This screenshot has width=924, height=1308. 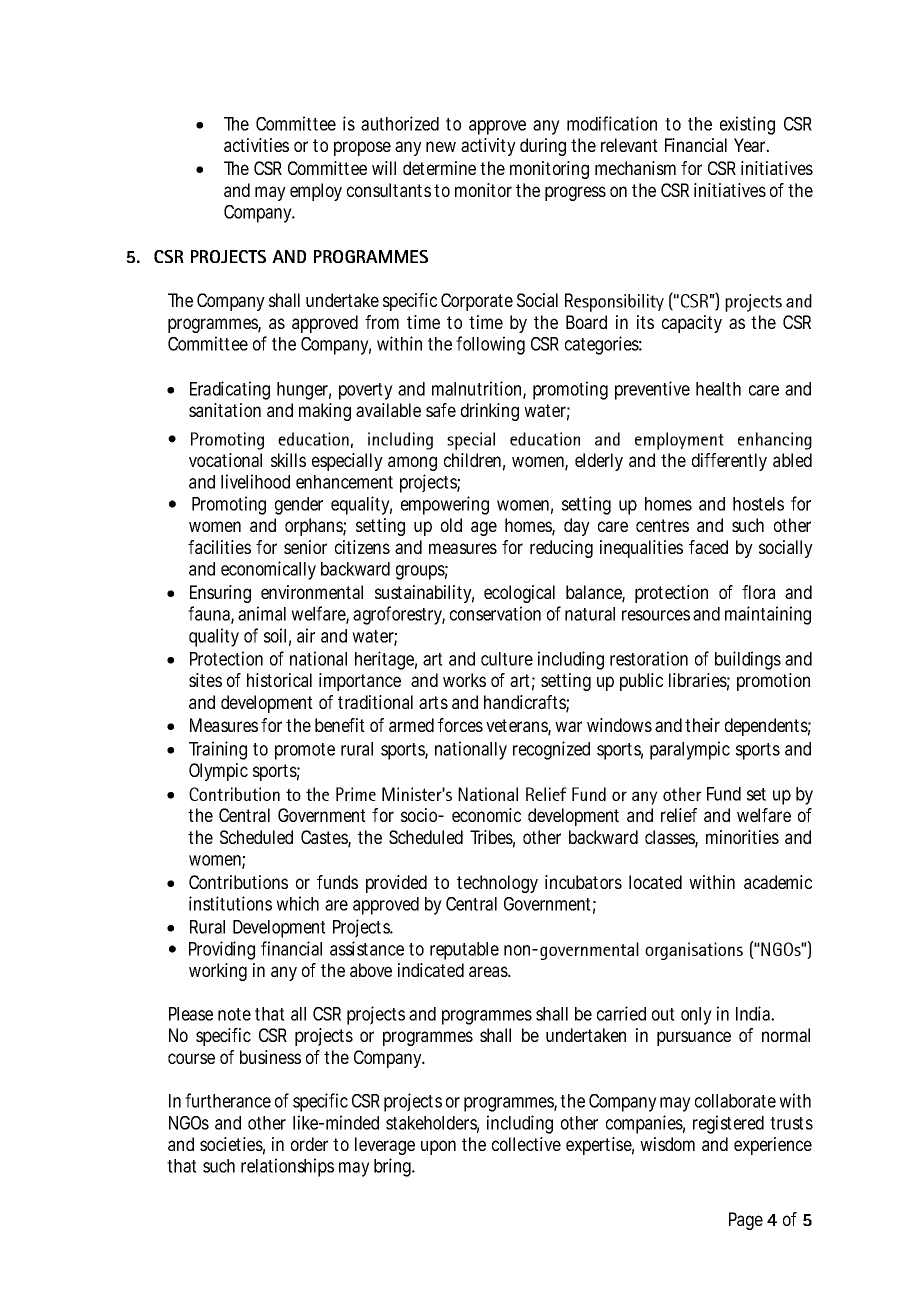 I want to click on minorities, so click(x=742, y=837).
